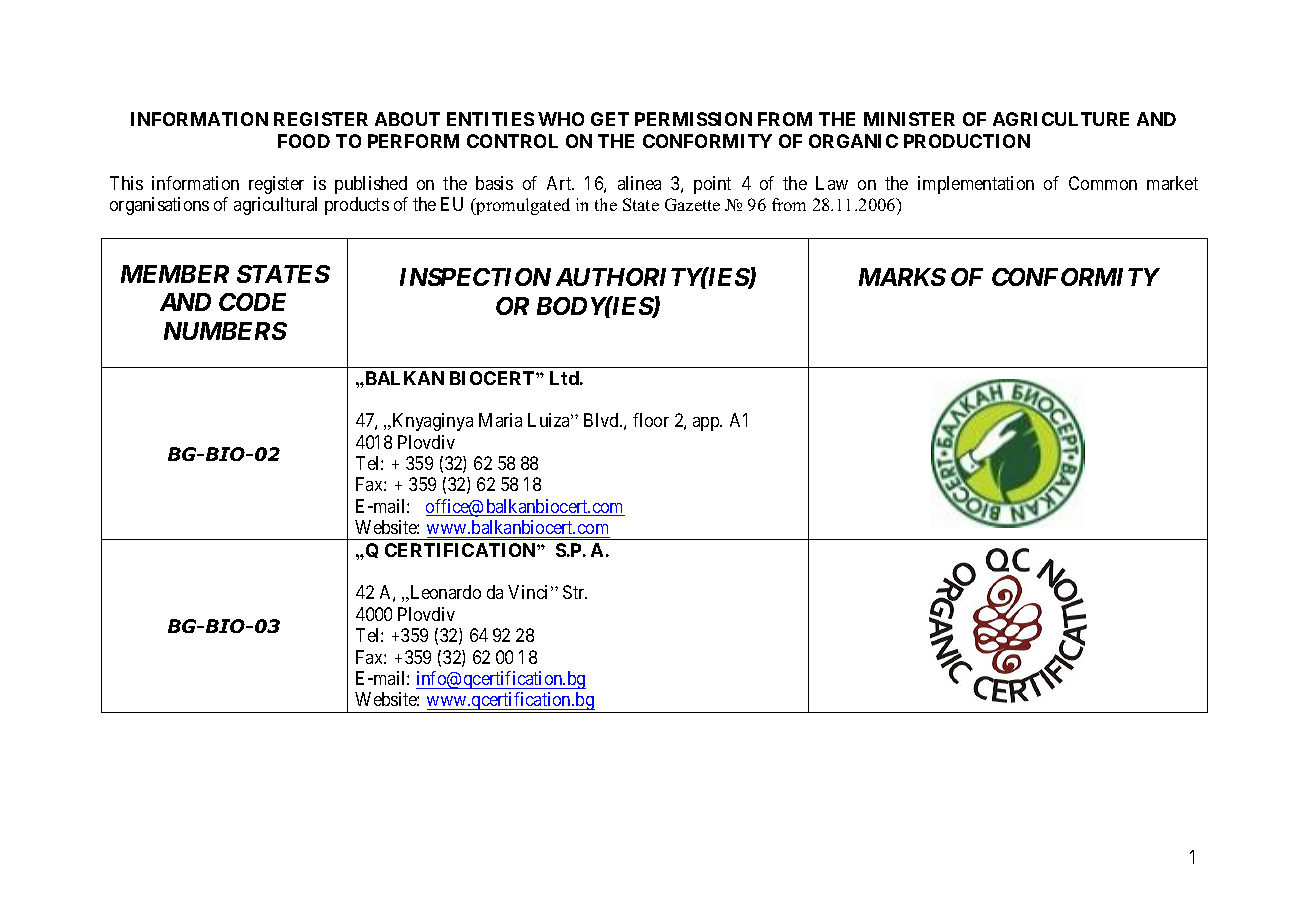  Describe the element at coordinates (275, 206) in the screenshot. I see `agricultural` at that location.
